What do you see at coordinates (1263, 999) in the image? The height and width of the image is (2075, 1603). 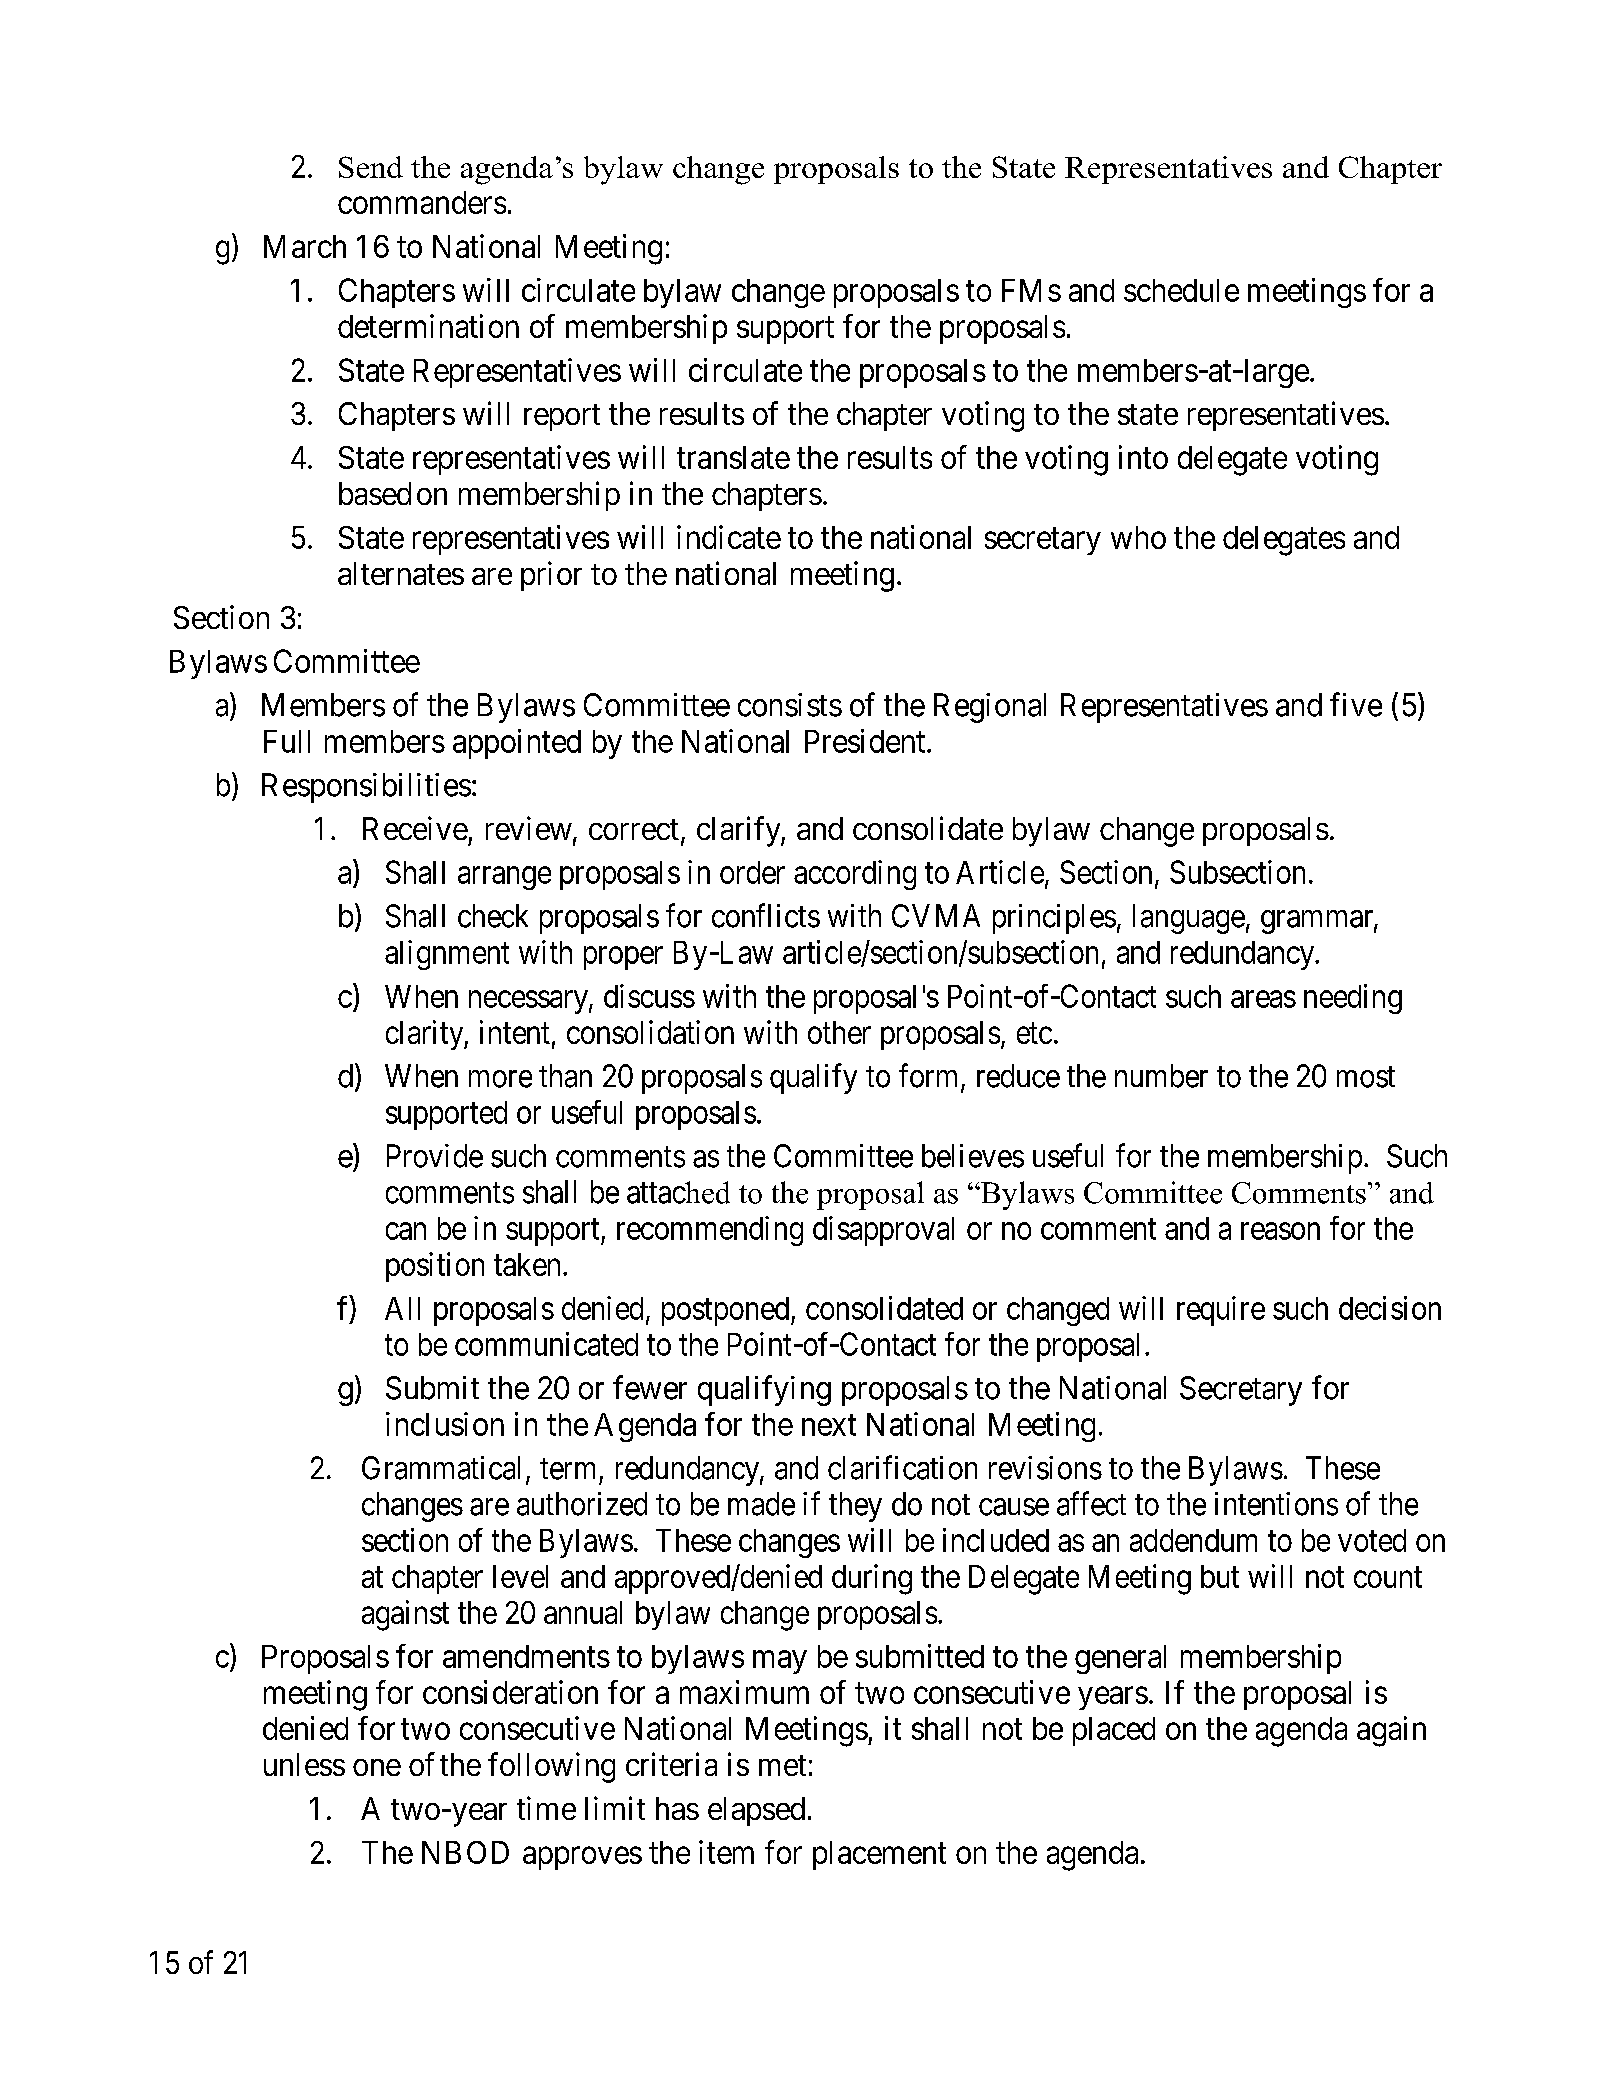 I see `areas` at bounding box center [1263, 999].
